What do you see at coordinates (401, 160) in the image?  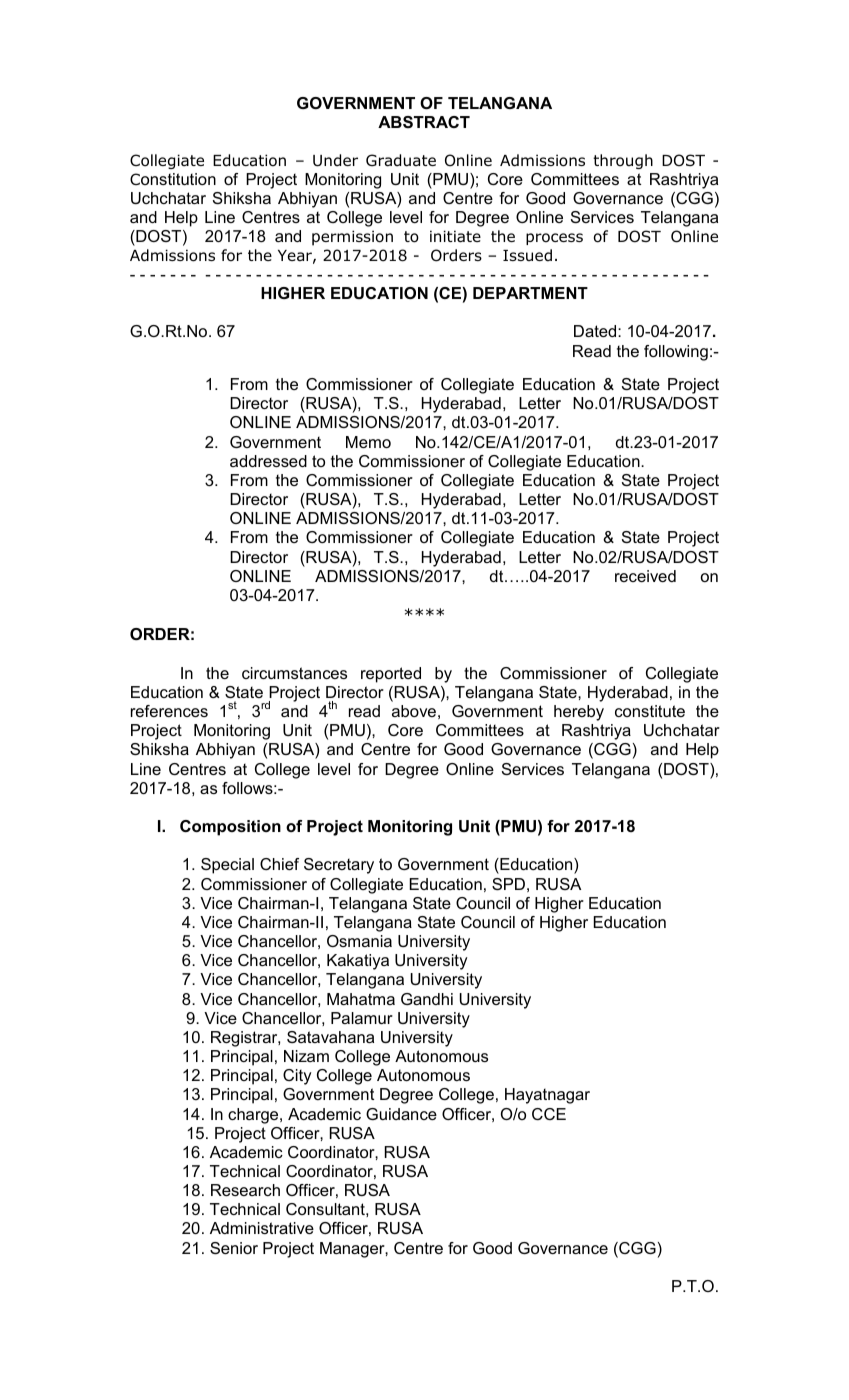 I see `Graduate` at bounding box center [401, 160].
